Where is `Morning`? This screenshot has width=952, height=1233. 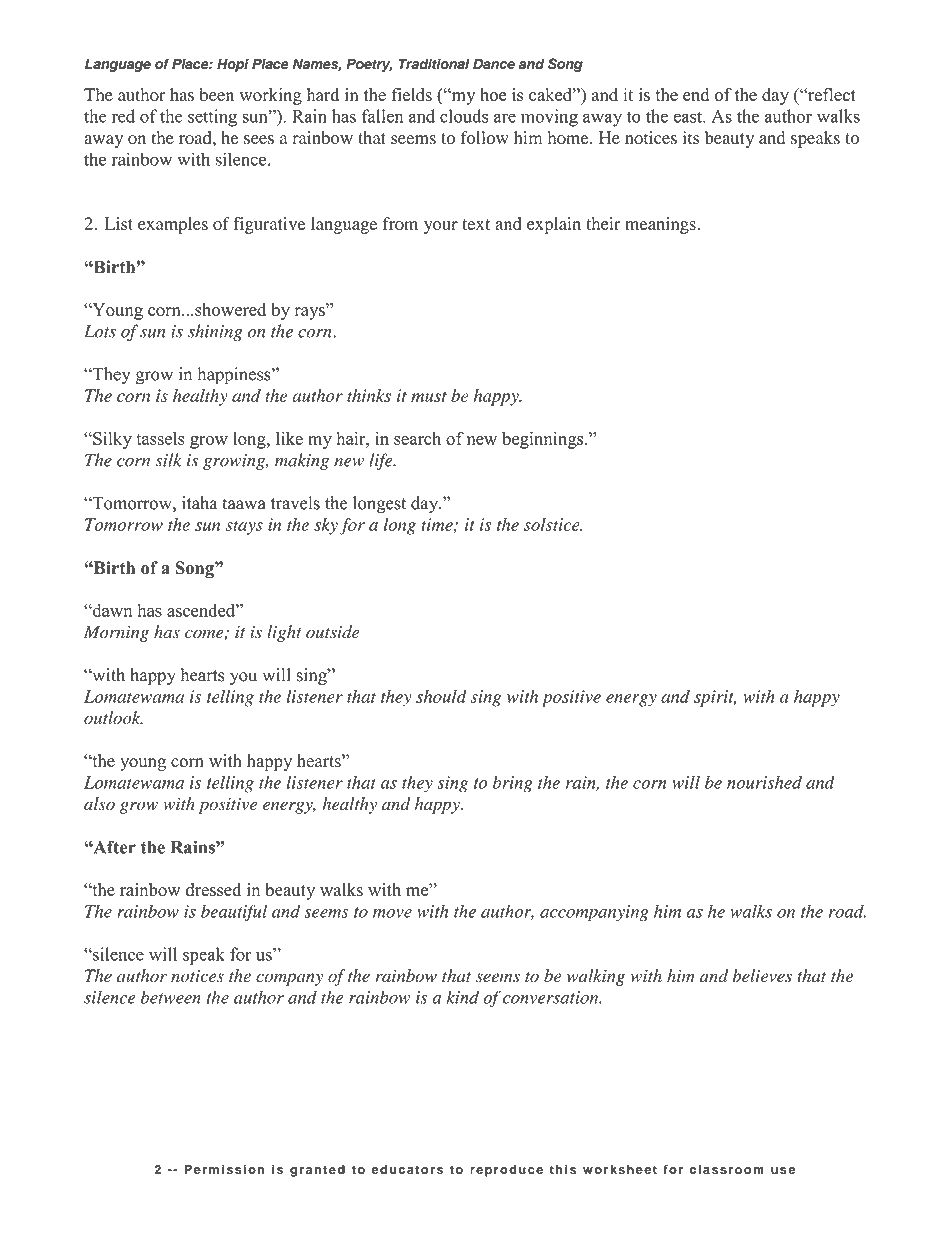 Morning is located at coordinates (116, 633).
